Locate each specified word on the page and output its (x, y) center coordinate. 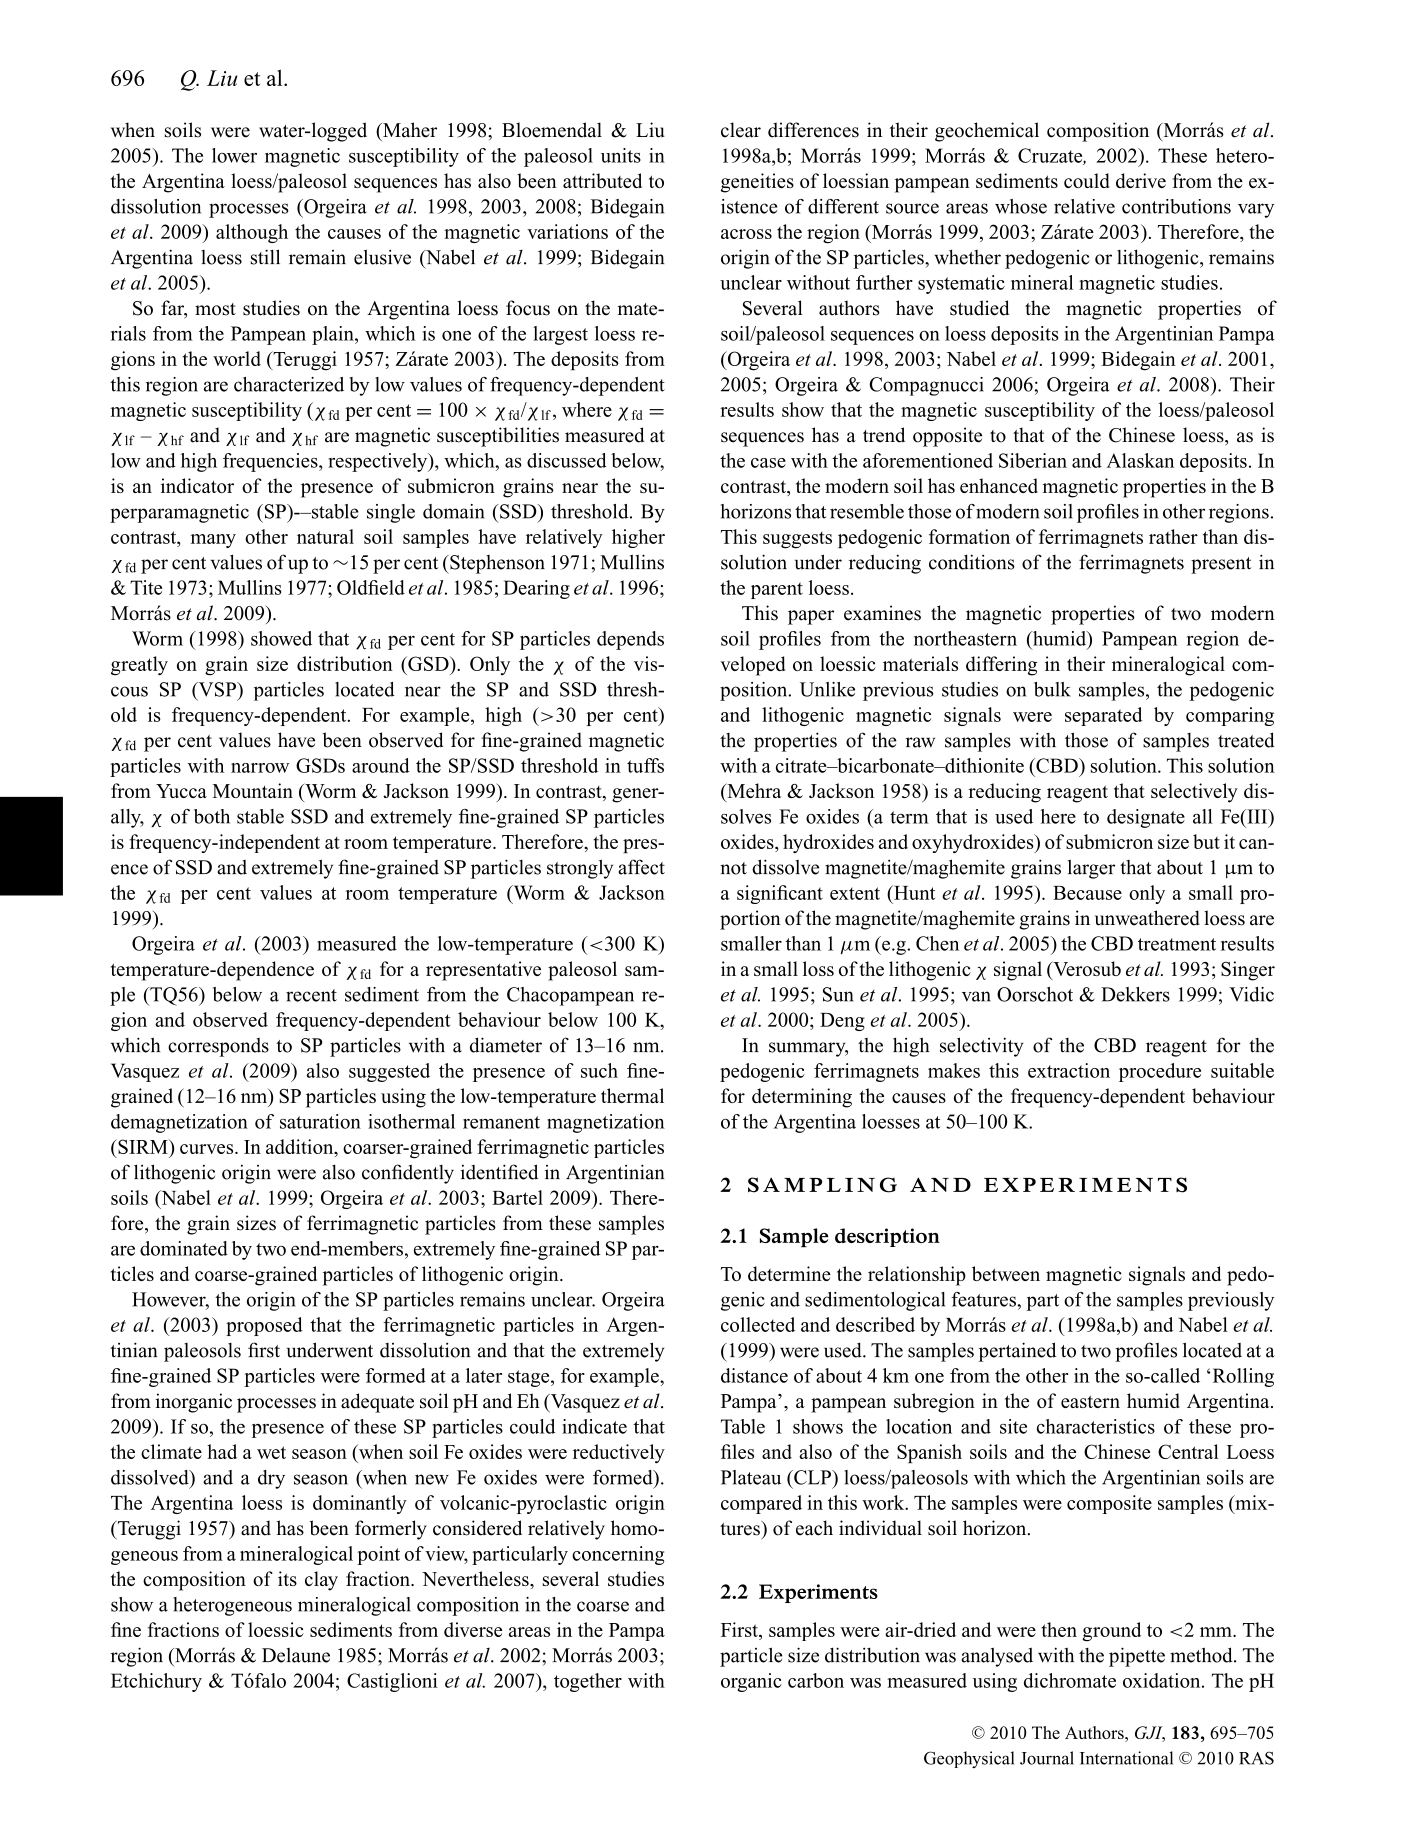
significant (780, 894)
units (621, 155)
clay (321, 1581)
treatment (1177, 944)
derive (1141, 180)
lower (234, 155)
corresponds (218, 1047)
